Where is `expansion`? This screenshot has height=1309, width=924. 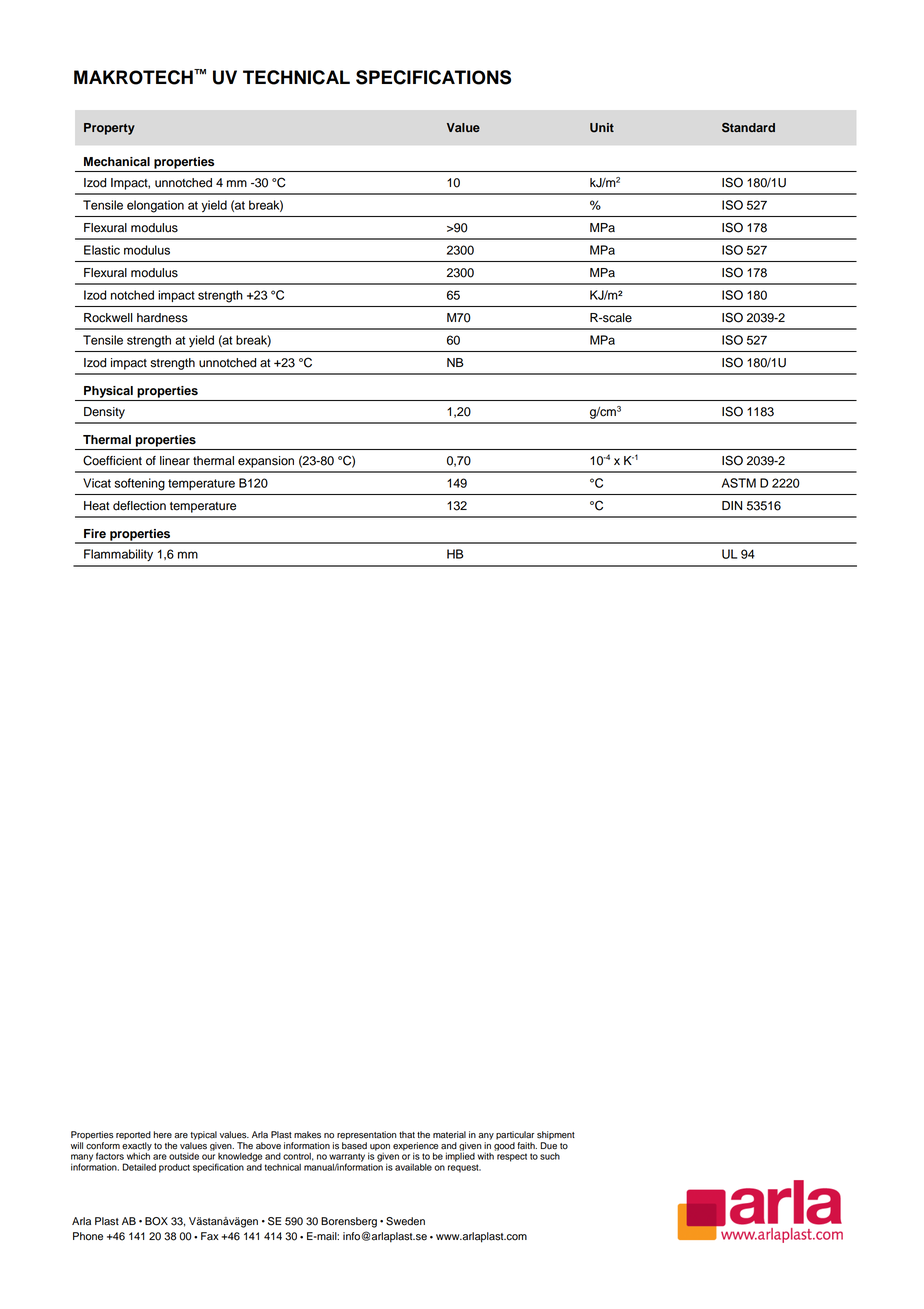
expansion is located at coordinates (266, 462).
